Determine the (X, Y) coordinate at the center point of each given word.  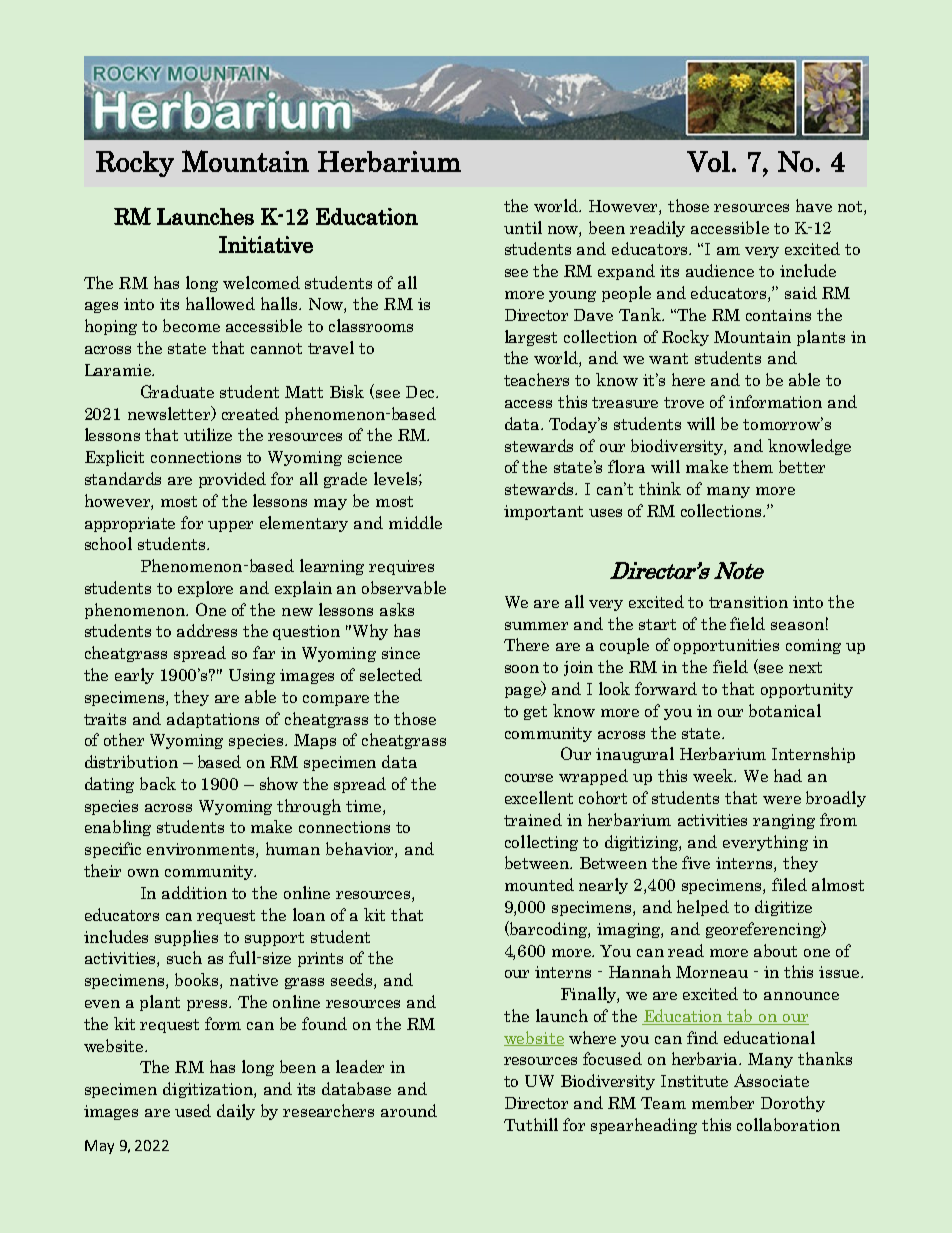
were (782, 800)
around (409, 1110)
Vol (708, 161)
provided (232, 480)
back (158, 783)
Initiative (266, 244)
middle (415, 522)
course (529, 778)
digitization (209, 1090)
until (523, 227)
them (753, 466)
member (723, 1102)
